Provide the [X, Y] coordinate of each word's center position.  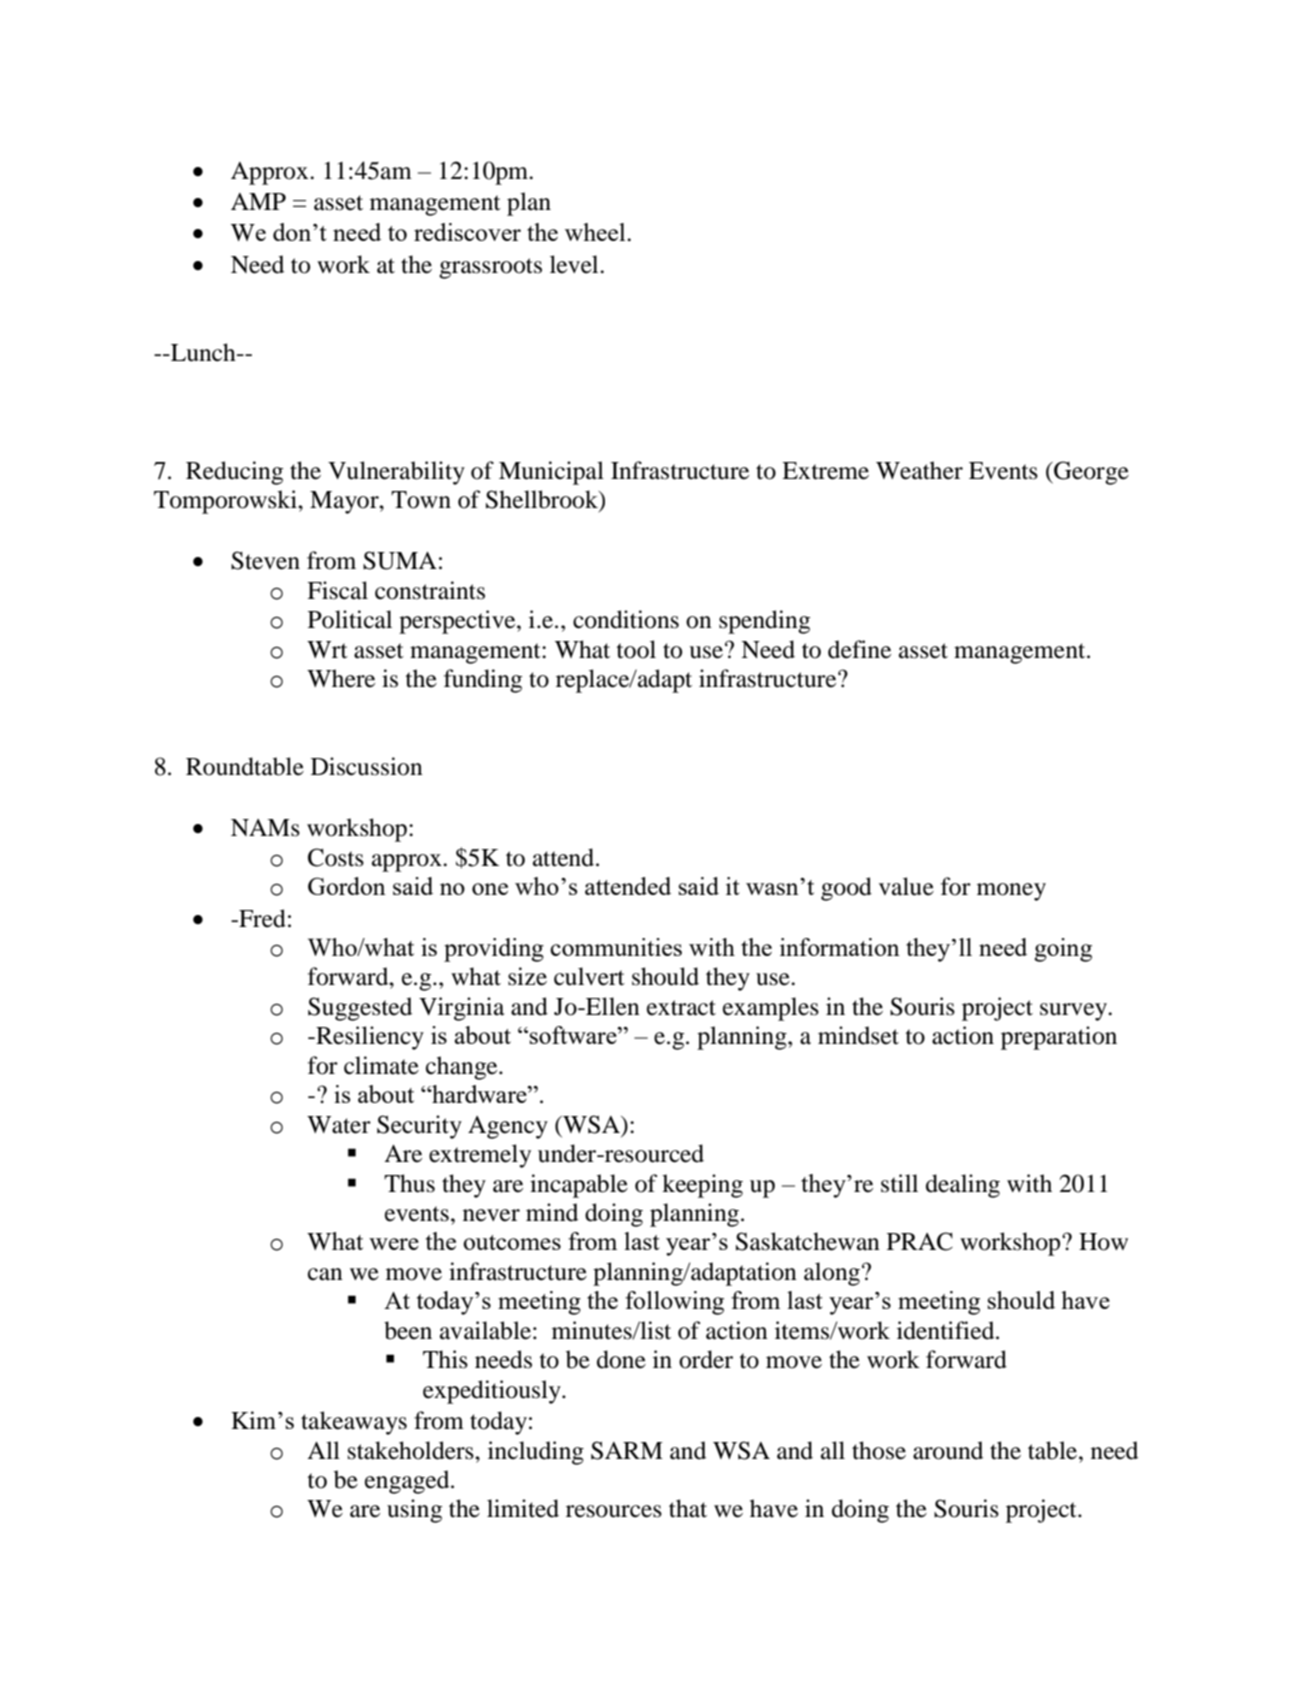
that [688, 1508]
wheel [596, 232]
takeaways [354, 1423]
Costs [336, 857]
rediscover [467, 232]
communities [616, 947]
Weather [919, 470]
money [1011, 892]
